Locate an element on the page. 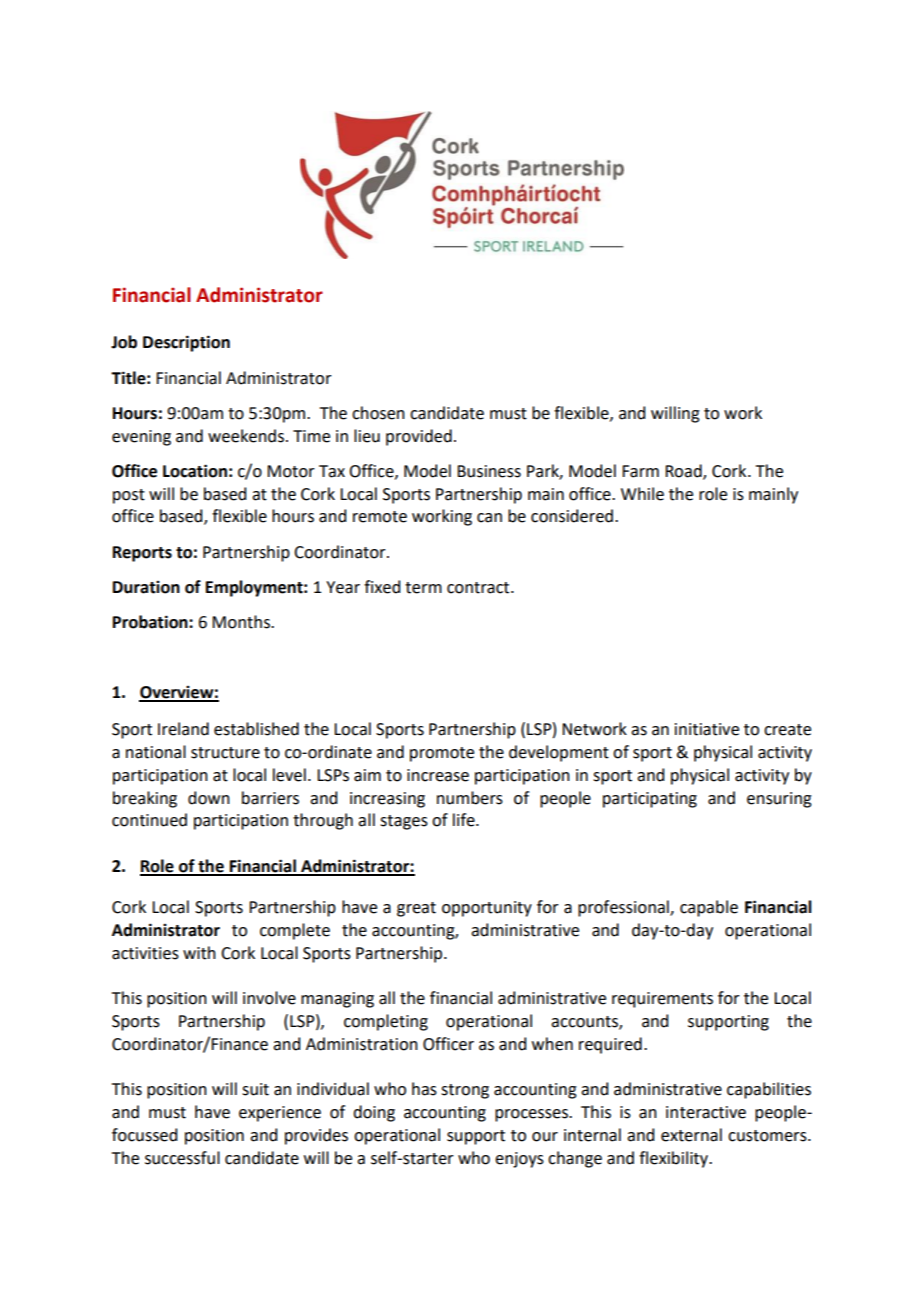  continued is located at coordinates (149, 820).
